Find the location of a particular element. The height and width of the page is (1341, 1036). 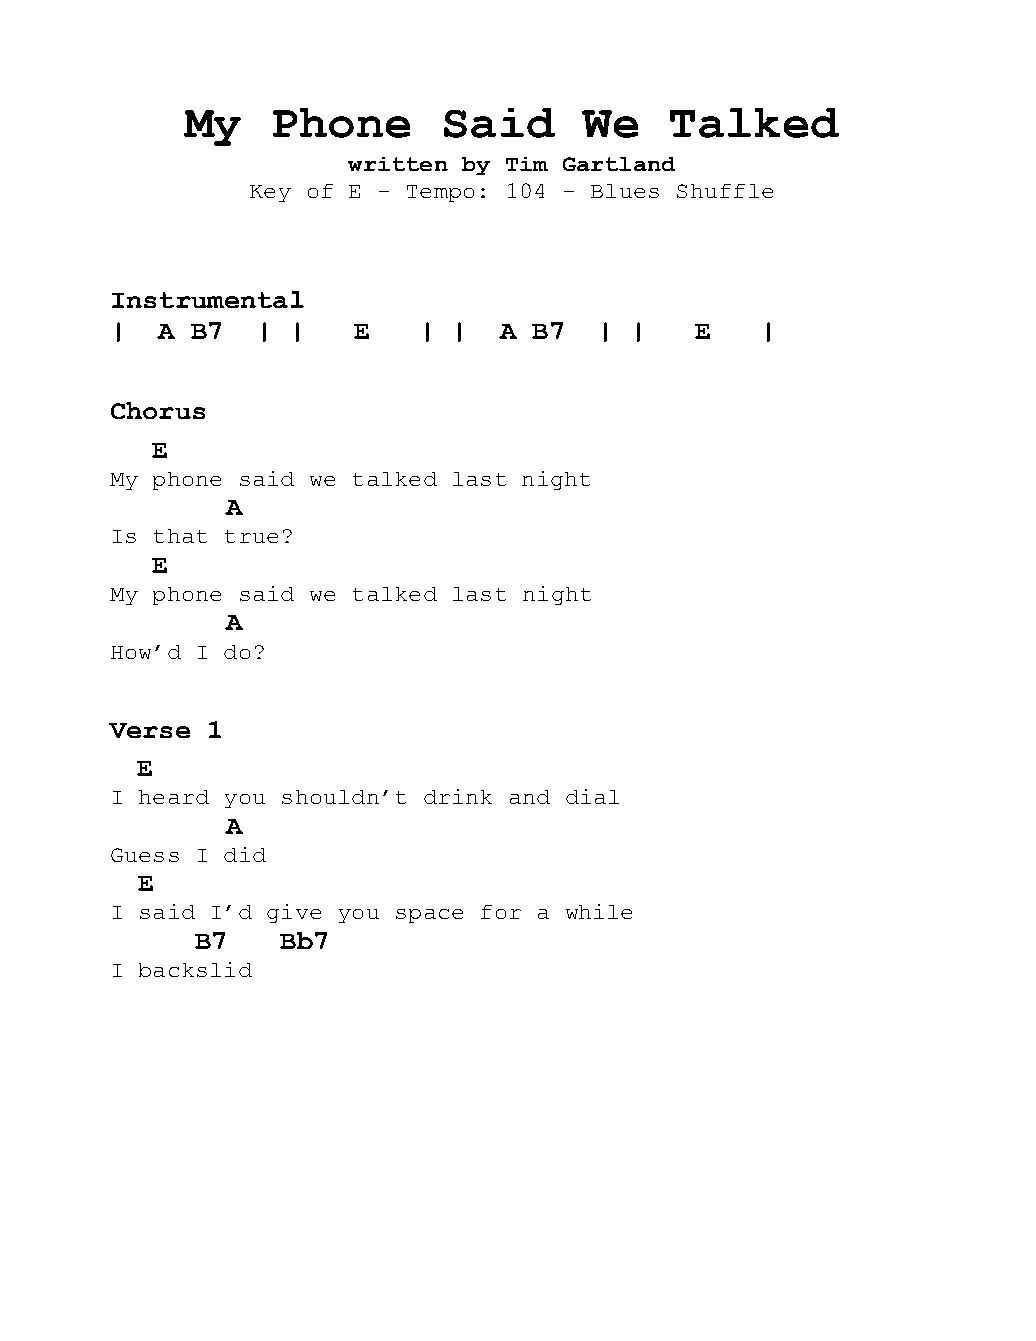

dial is located at coordinates (592, 796).
